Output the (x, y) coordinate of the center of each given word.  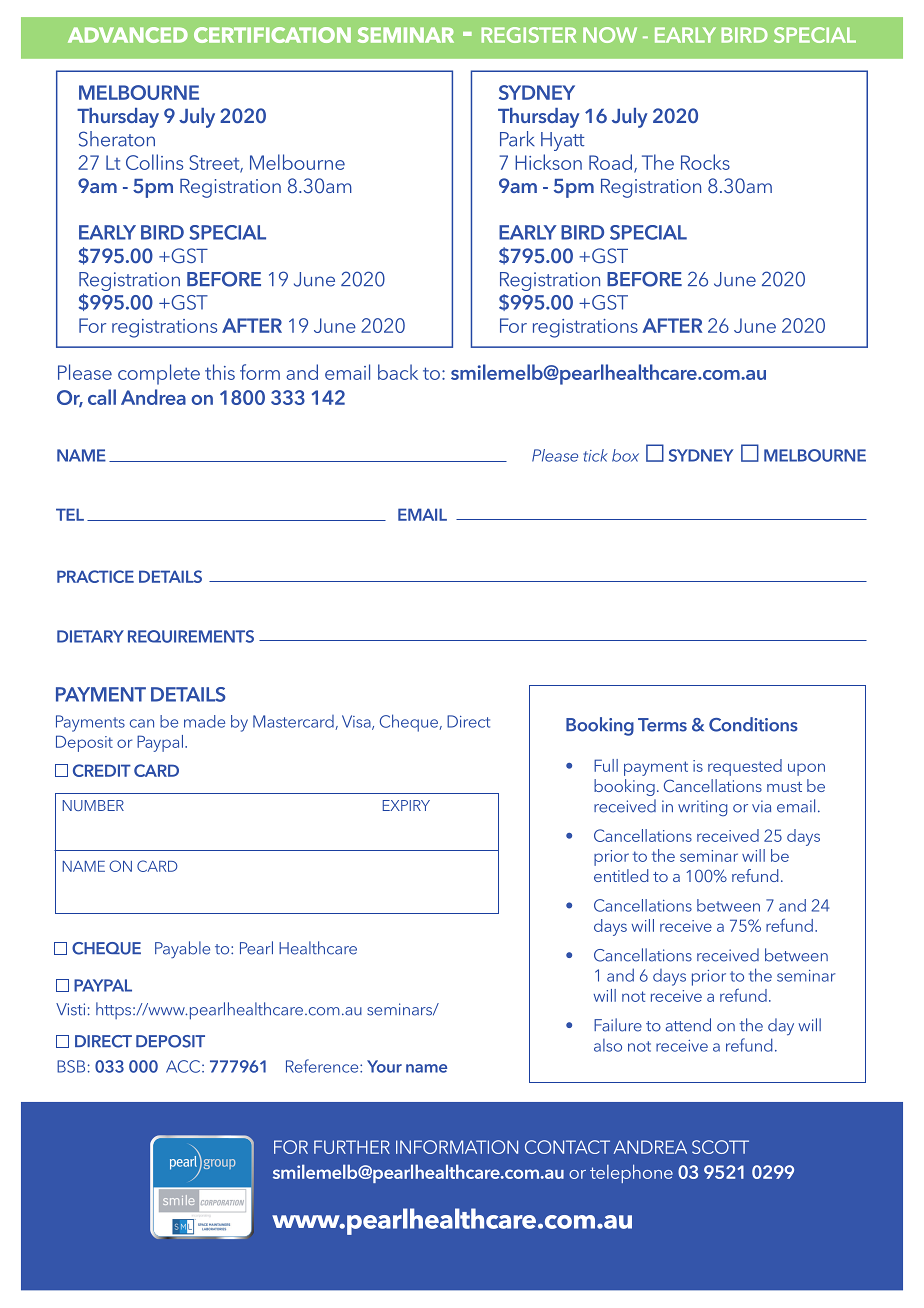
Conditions (753, 724)
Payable (182, 950)
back (398, 372)
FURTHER (352, 1147)
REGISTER (528, 35)
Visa (357, 722)
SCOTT (720, 1147)
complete (159, 374)
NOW (610, 35)
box (625, 455)
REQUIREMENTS (191, 636)
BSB (71, 1066)
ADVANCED (128, 35)
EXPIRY (406, 805)
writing (702, 808)
